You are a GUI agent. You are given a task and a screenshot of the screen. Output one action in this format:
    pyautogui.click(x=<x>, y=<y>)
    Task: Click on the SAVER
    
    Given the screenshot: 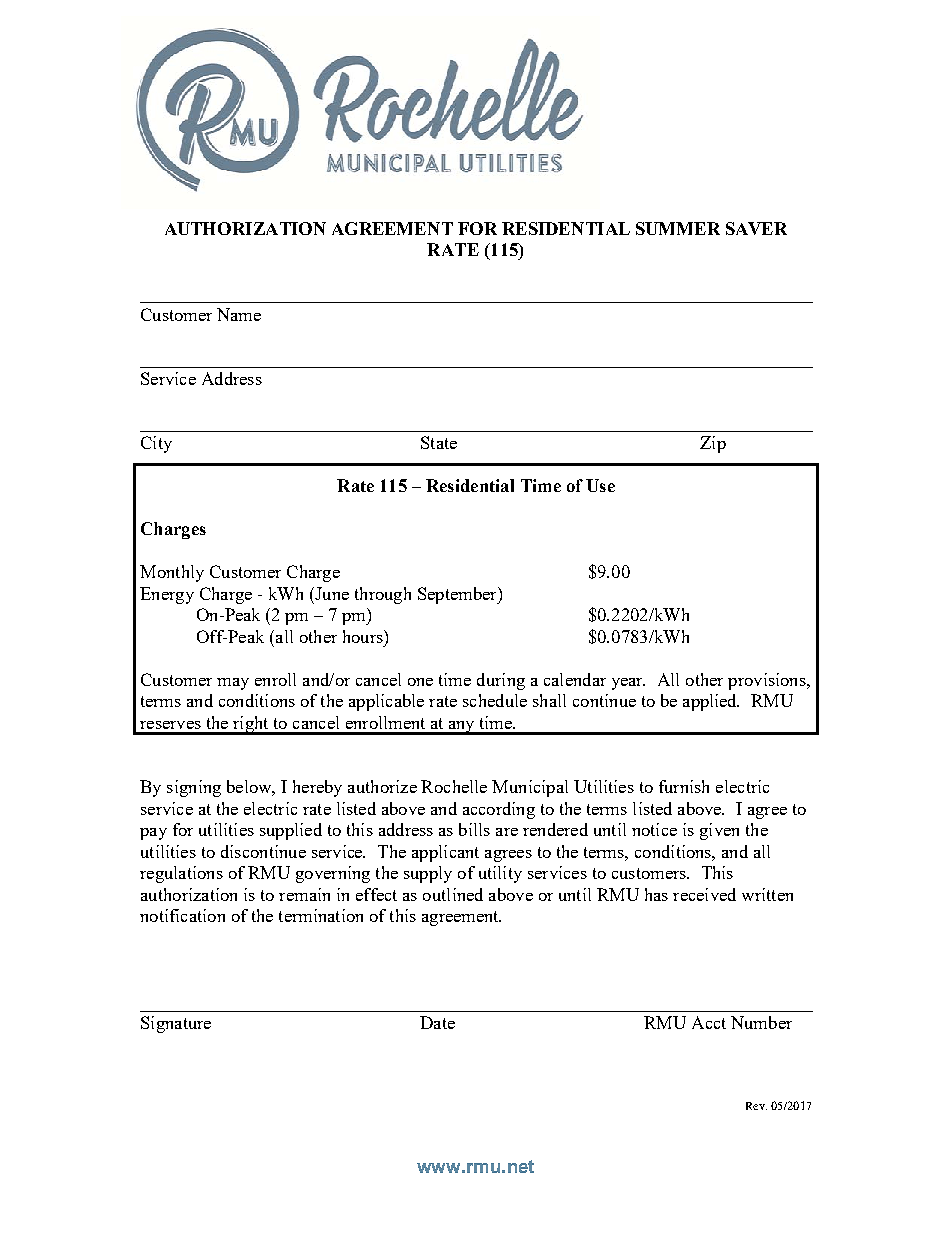 What is the action you would take?
    pyautogui.click(x=756, y=228)
